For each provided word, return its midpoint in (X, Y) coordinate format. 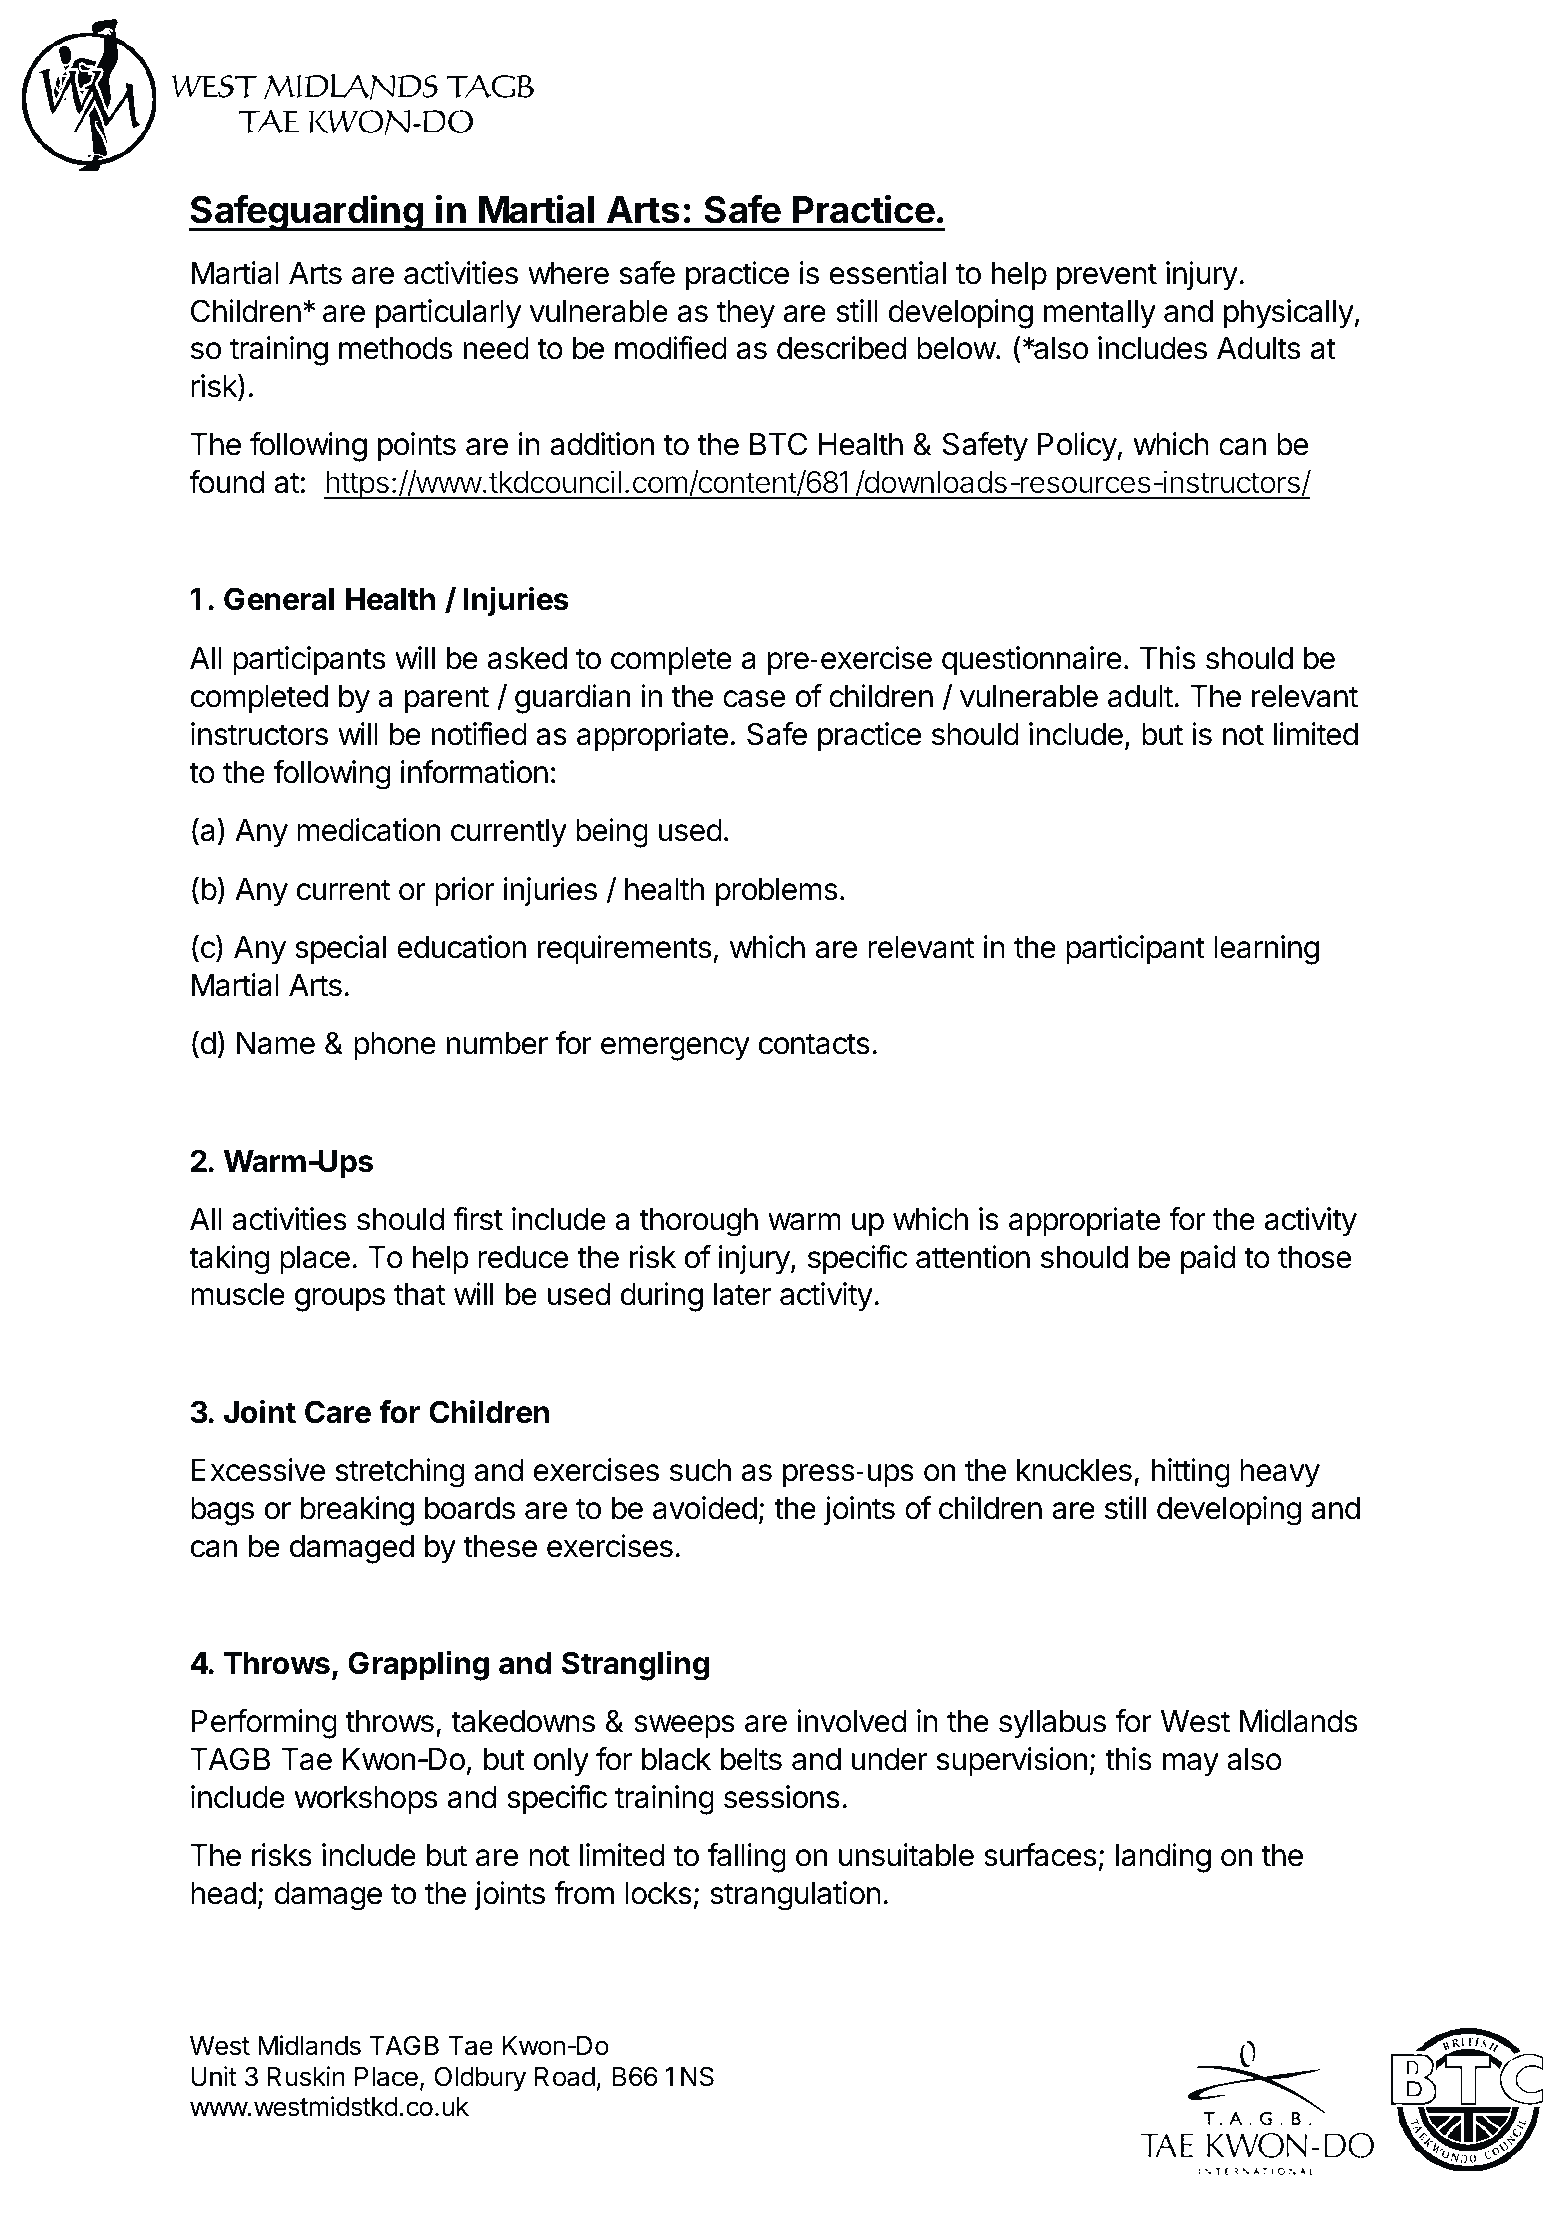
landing (1163, 1858)
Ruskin (306, 2076)
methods (395, 348)
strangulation (795, 1896)
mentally (1100, 314)
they (746, 314)
